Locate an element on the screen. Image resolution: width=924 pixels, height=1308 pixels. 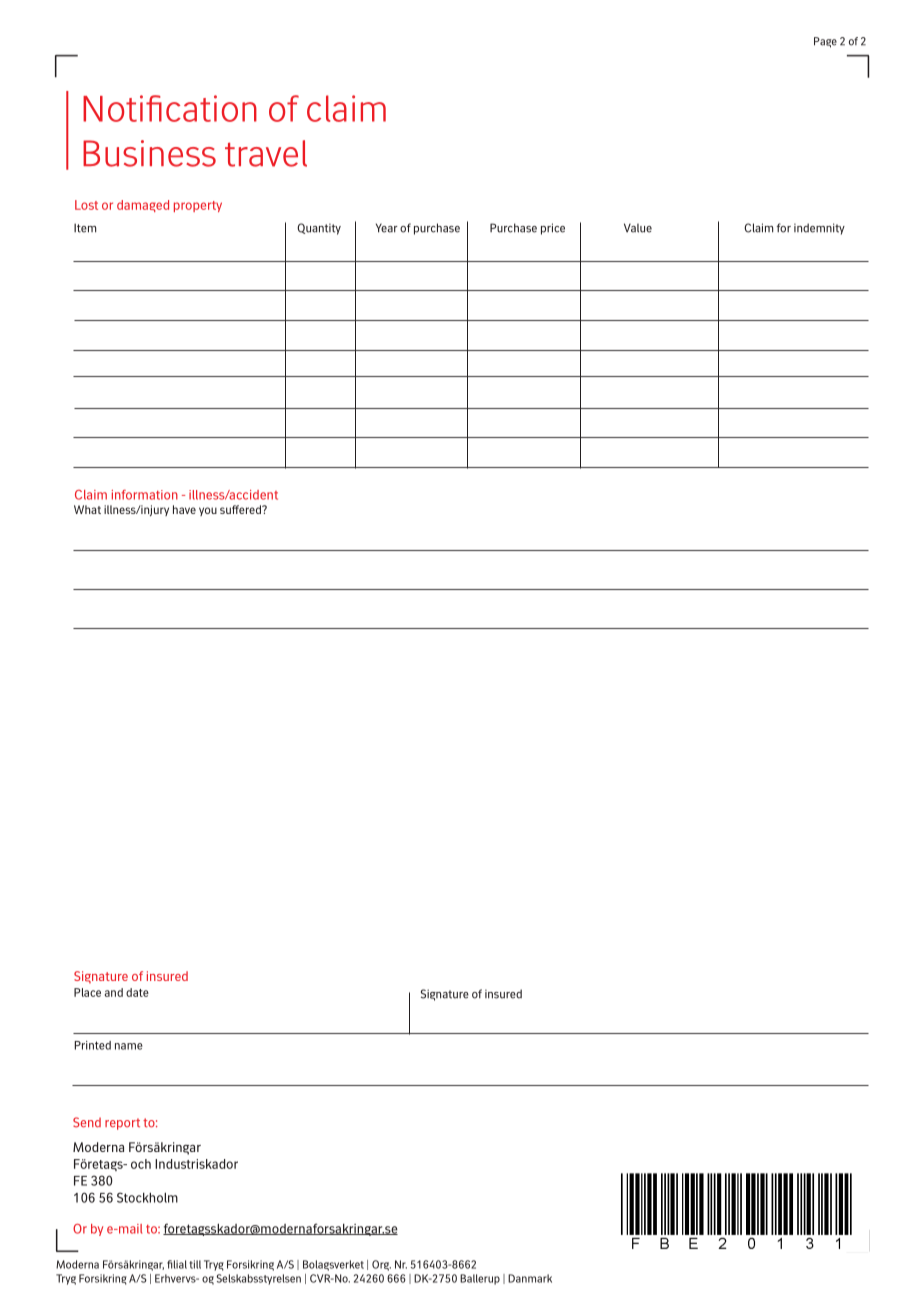
Notification is located at coordinates (170, 108).
